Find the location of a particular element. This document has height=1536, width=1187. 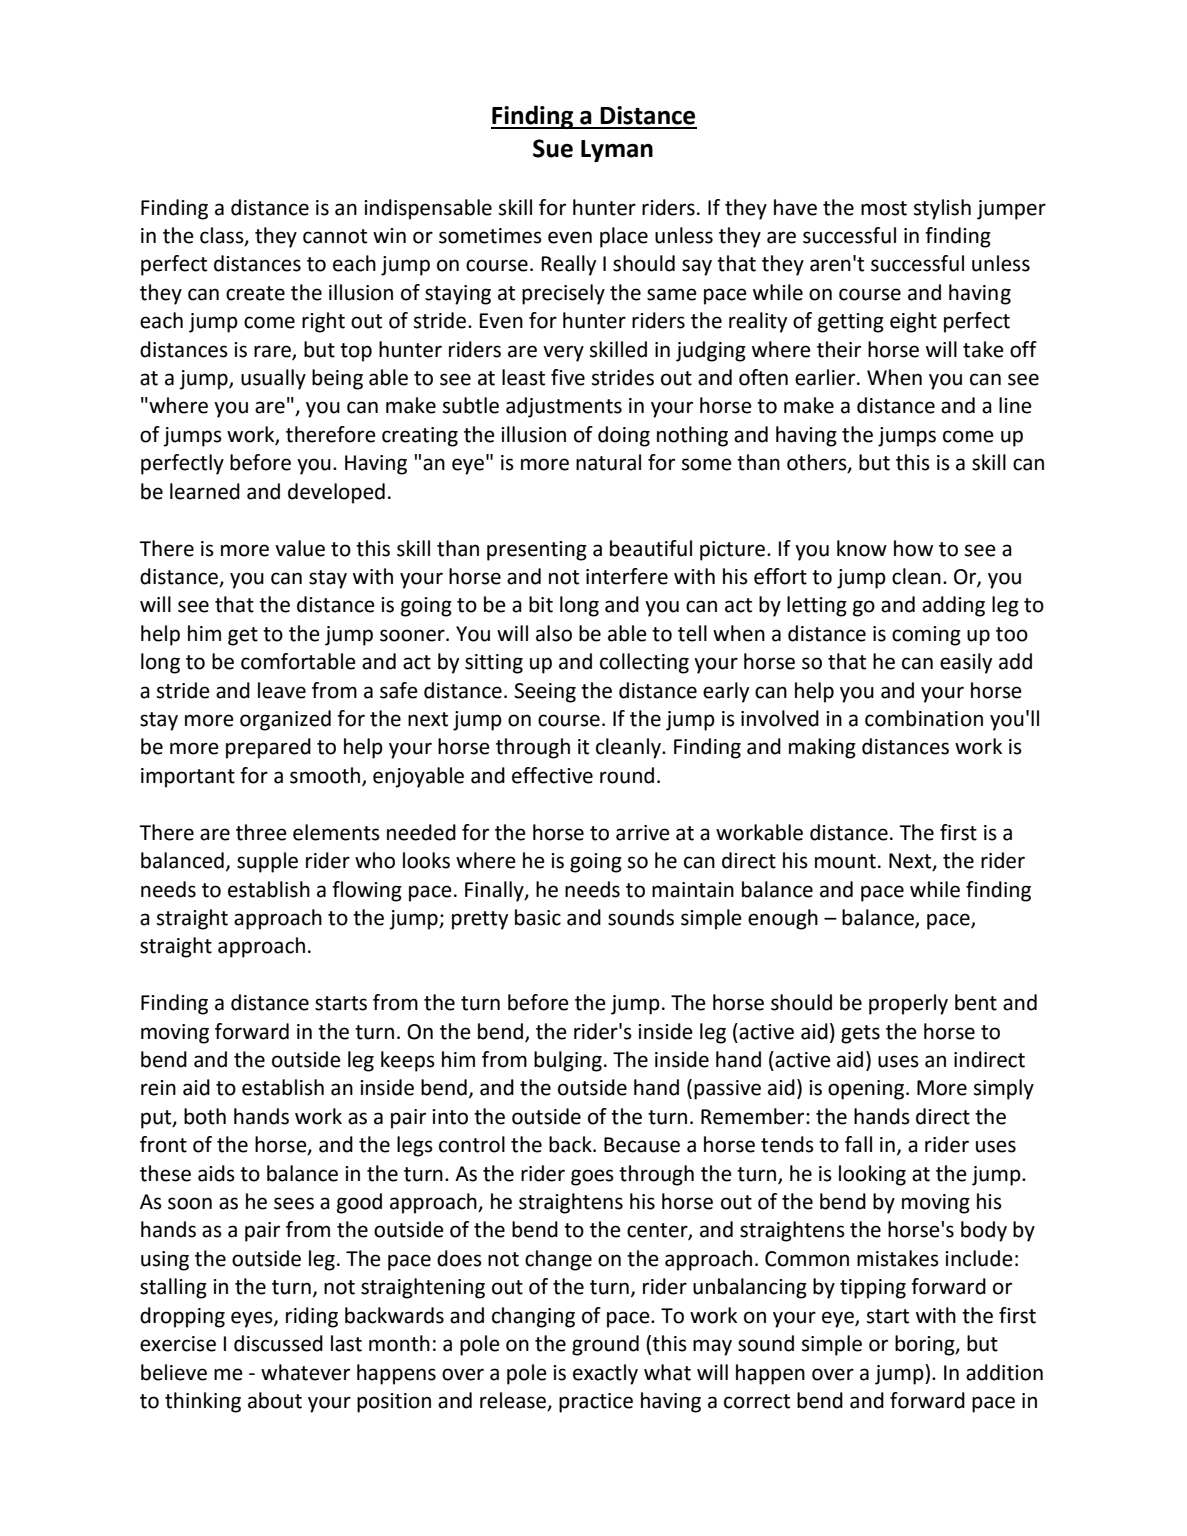

Lyman is located at coordinates (617, 151).
